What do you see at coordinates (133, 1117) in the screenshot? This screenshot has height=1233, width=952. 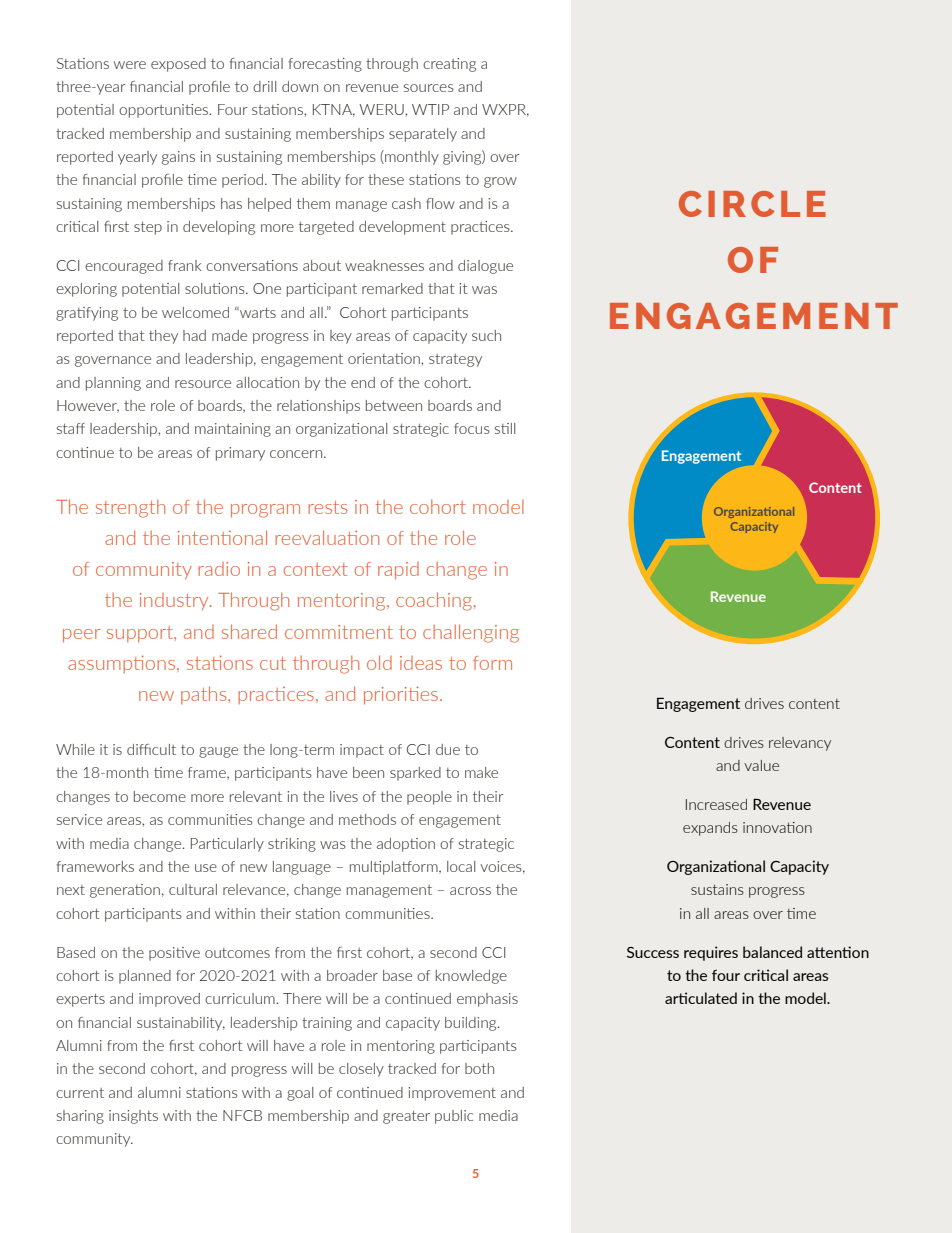 I see `insights` at bounding box center [133, 1117].
